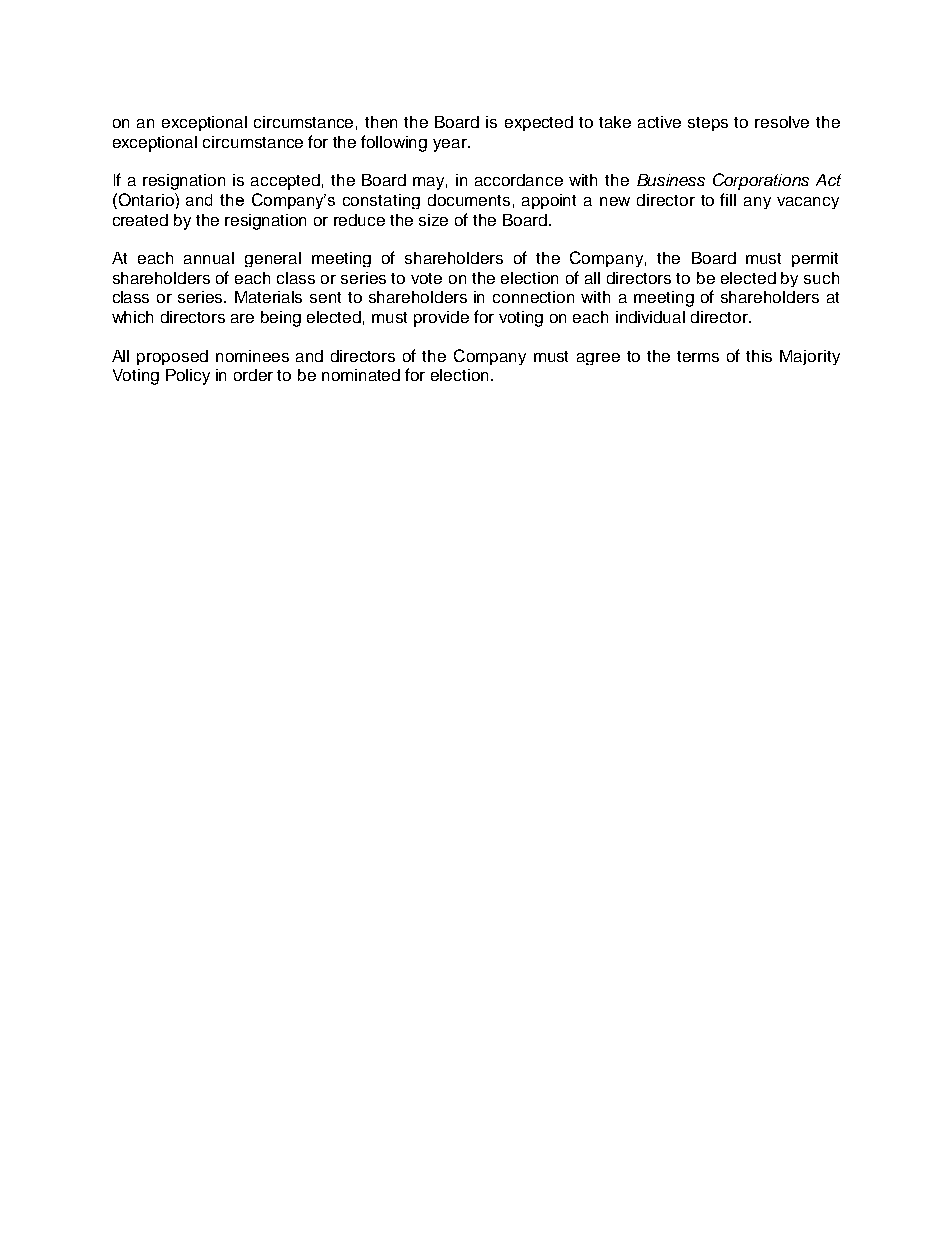 The height and width of the screenshot is (1233, 952). What do you see at coordinates (268, 297) in the screenshot?
I see `Materials` at bounding box center [268, 297].
